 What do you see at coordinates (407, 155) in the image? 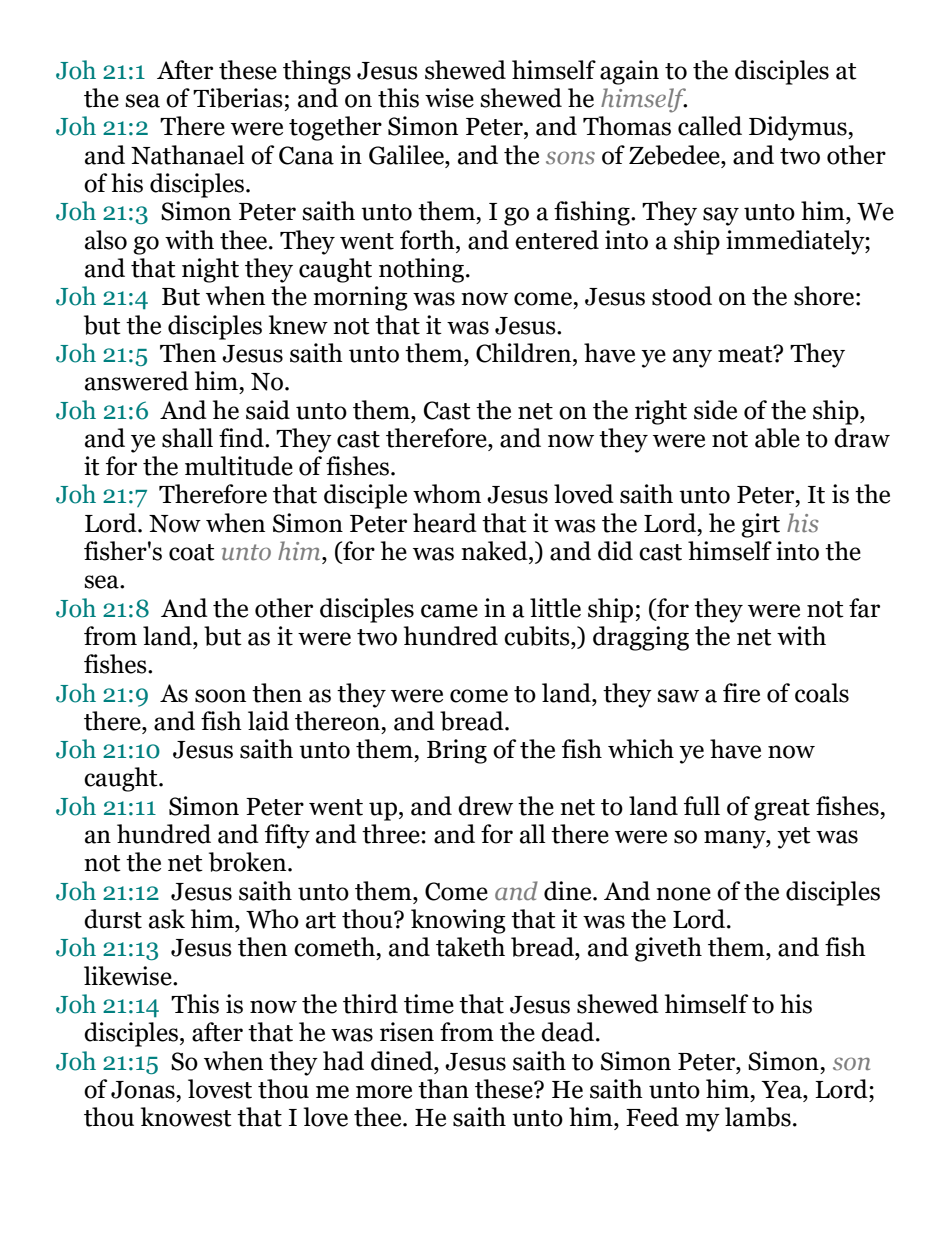
I see `Galilee` at bounding box center [407, 155].
